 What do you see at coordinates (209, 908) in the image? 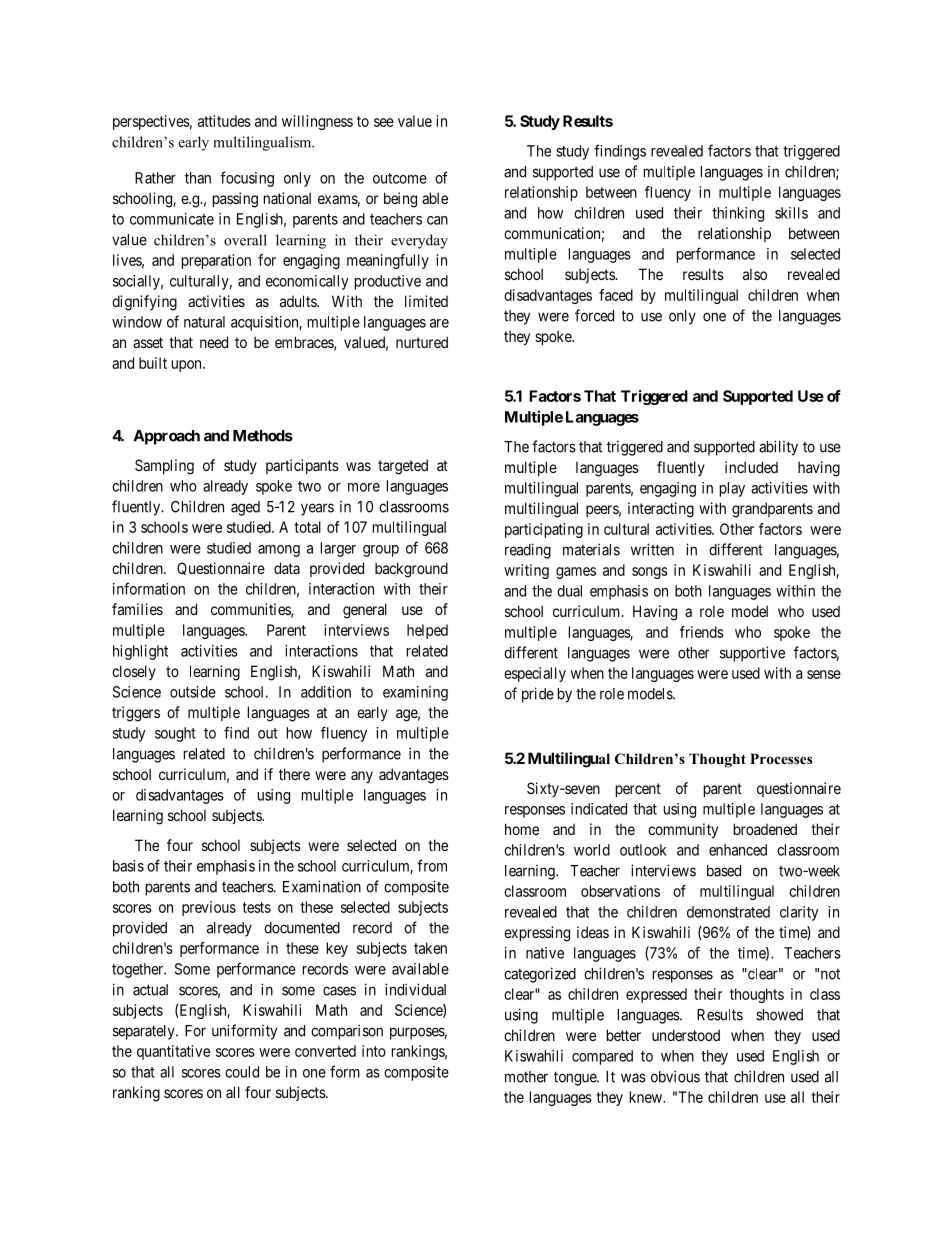
I see `previous` at bounding box center [209, 908].
